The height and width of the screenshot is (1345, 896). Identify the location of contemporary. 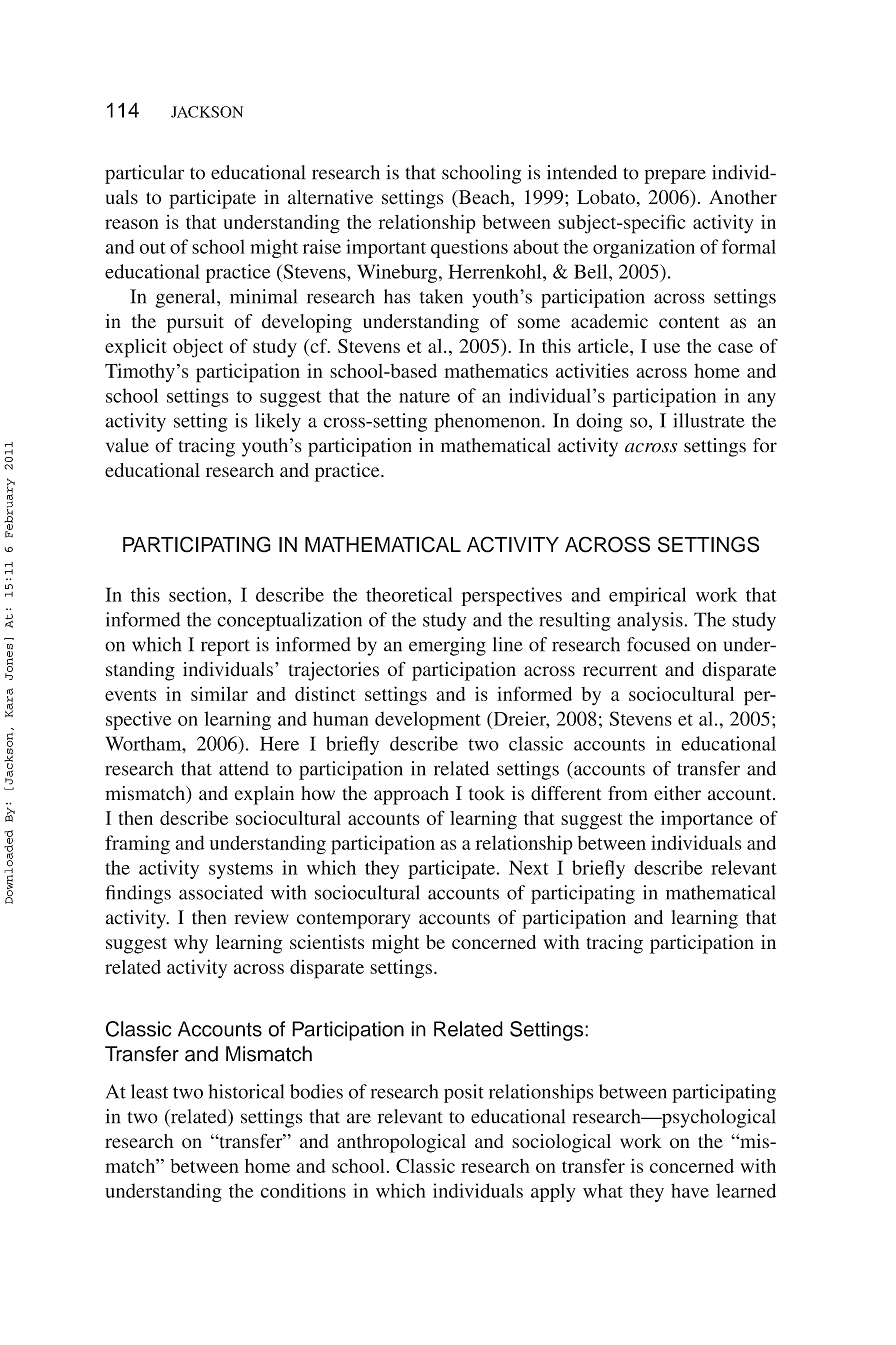
(353, 920).
